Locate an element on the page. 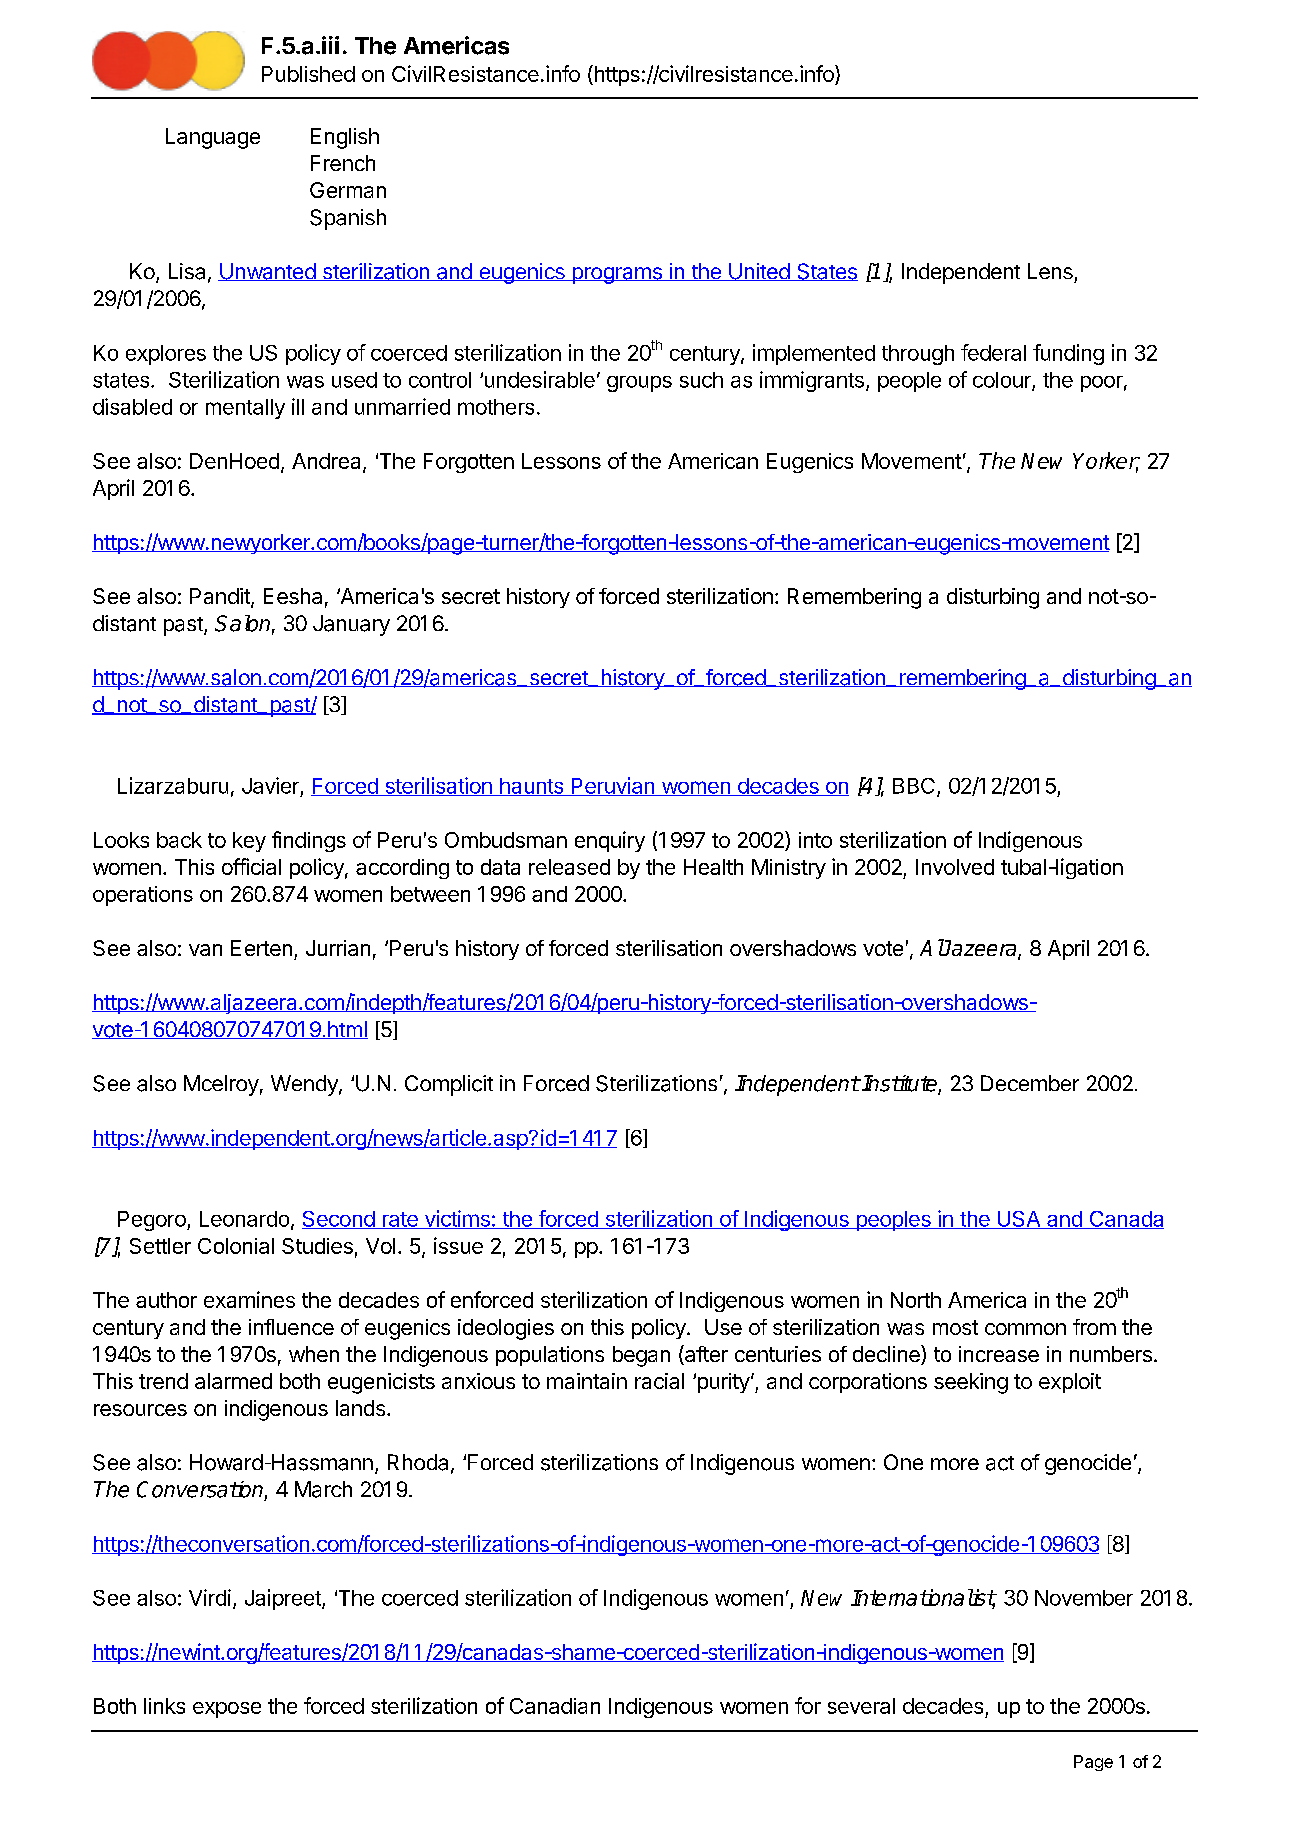 This page has height=1823, width=1289. expose is located at coordinates (227, 1710).
